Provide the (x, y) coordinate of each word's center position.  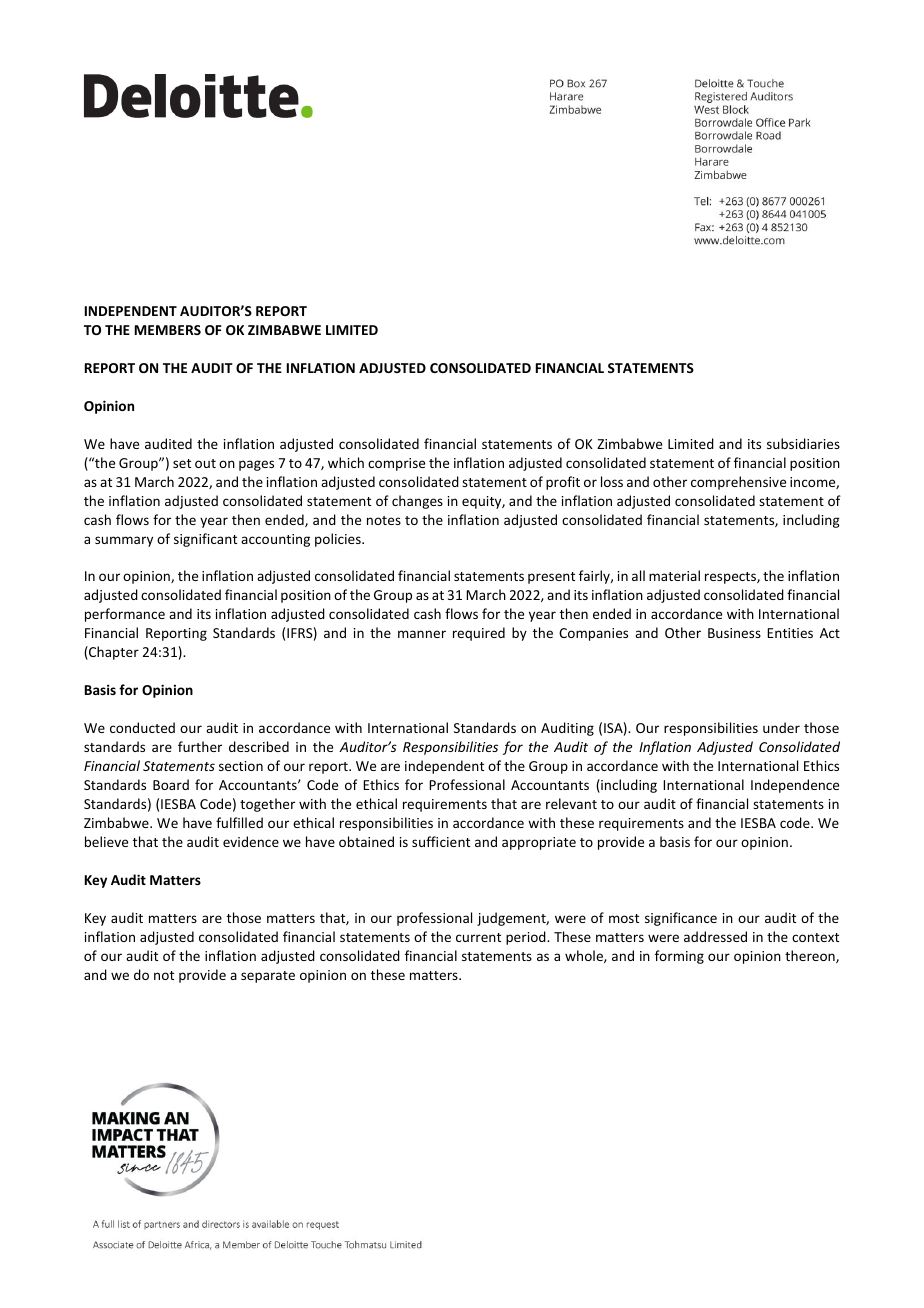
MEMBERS (168, 330)
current (478, 937)
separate (268, 977)
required (479, 634)
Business (734, 633)
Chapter (113, 653)
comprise (396, 464)
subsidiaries (803, 443)
